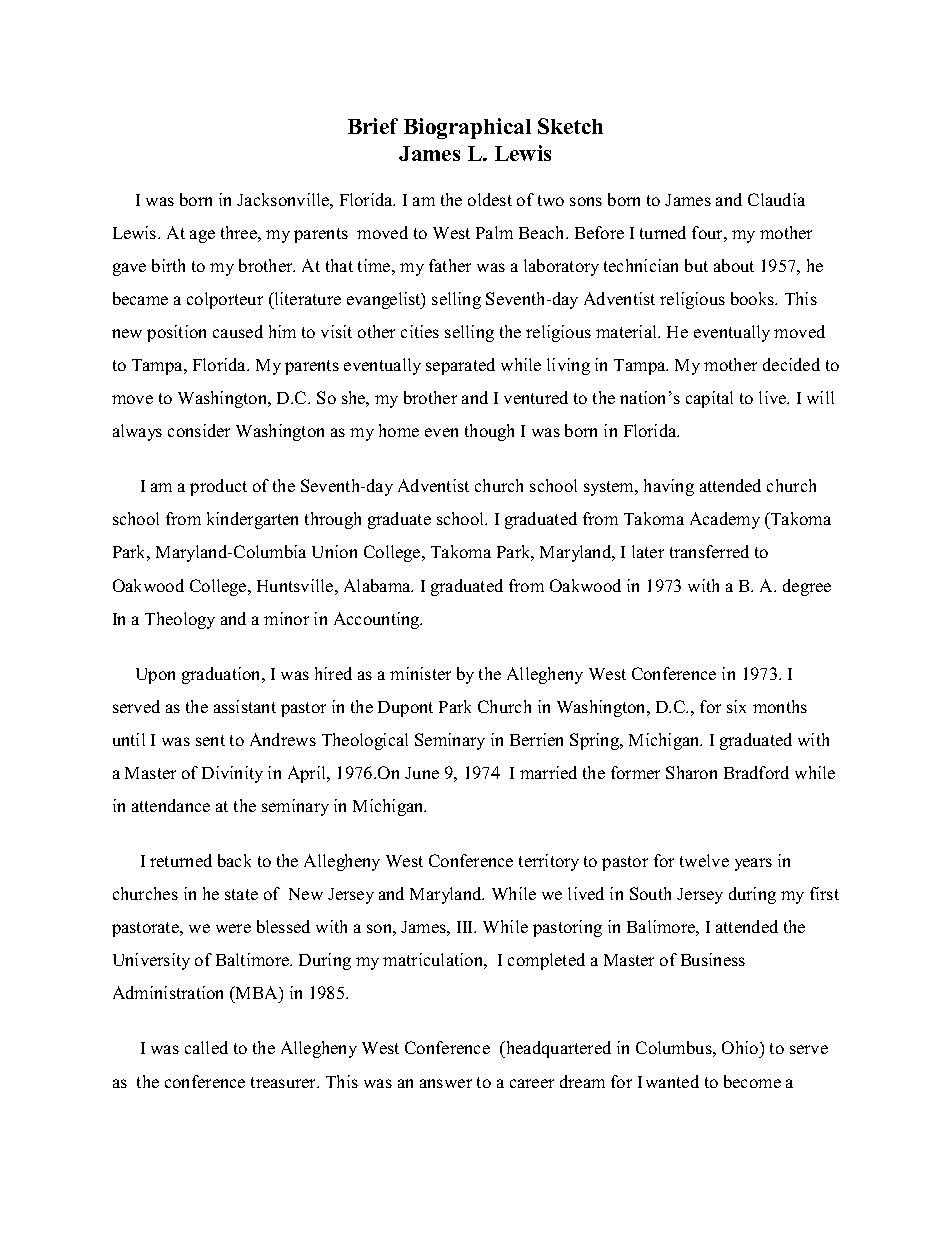 This screenshot has width=952, height=1233. Describe the element at coordinates (206, 1047) in the screenshot. I see `called` at that location.
